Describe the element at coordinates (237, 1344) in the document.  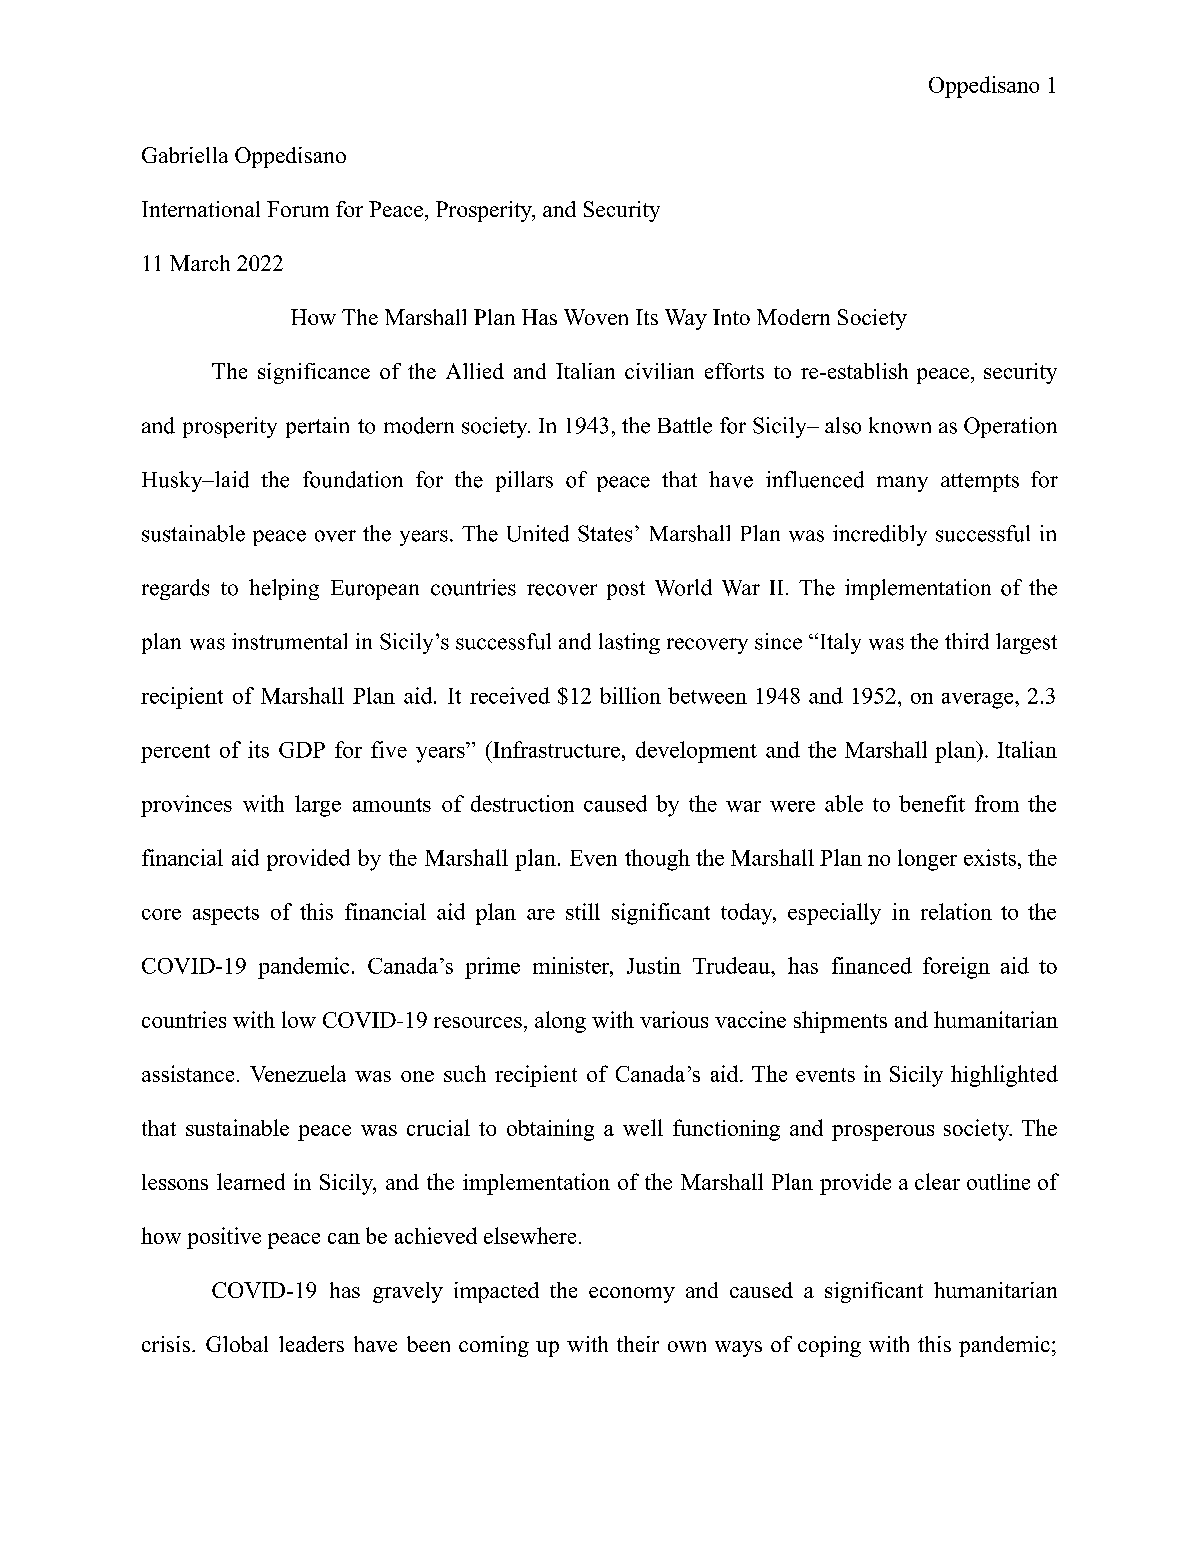
I see `Global` at that location.
